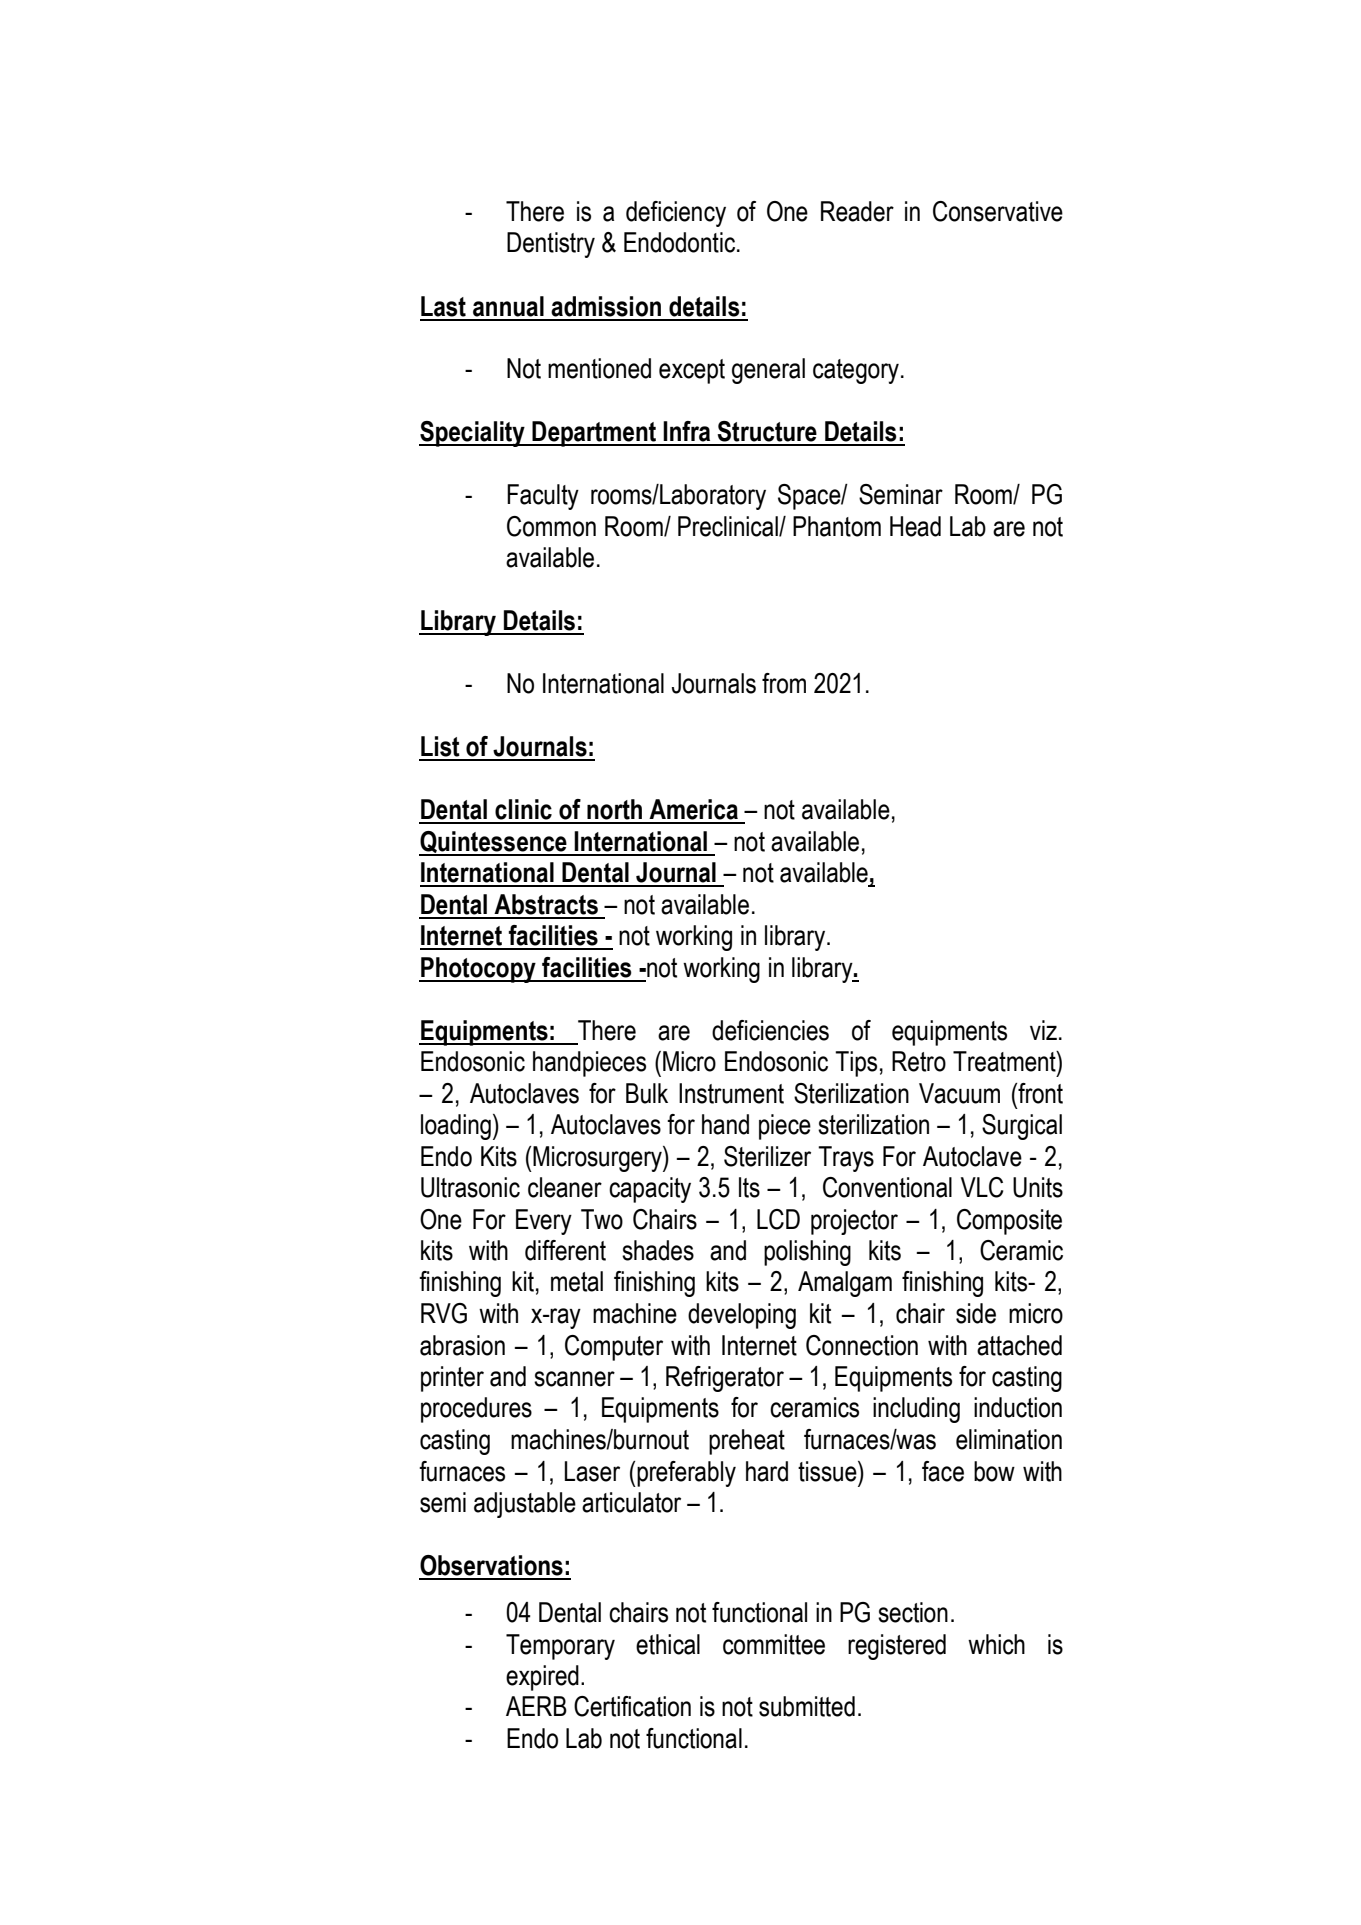 Image resolution: width=1361 pixels, height=1925 pixels. Describe the element at coordinates (770, 1030) in the page. I see `deficiencies` at that location.
